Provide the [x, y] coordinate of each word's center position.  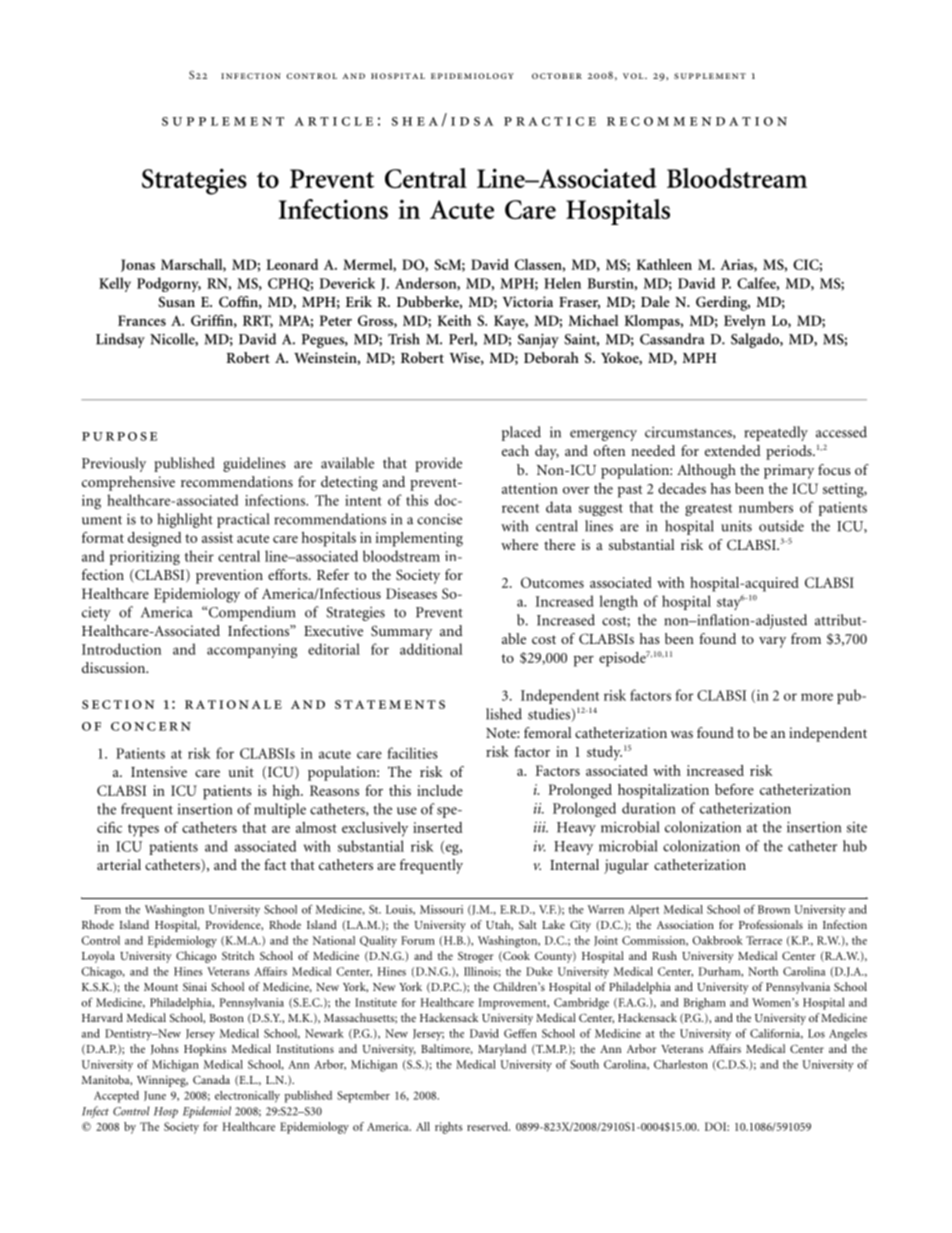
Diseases [411, 593]
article [334, 121]
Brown [774, 909]
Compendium [251, 613]
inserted [438, 827]
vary [772, 642]
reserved [488, 1126]
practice [550, 121]
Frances [142, 320]
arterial [119, 864]
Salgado [756, 340]
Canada [211, 1079]
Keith [454, 320]
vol [634, 76]
